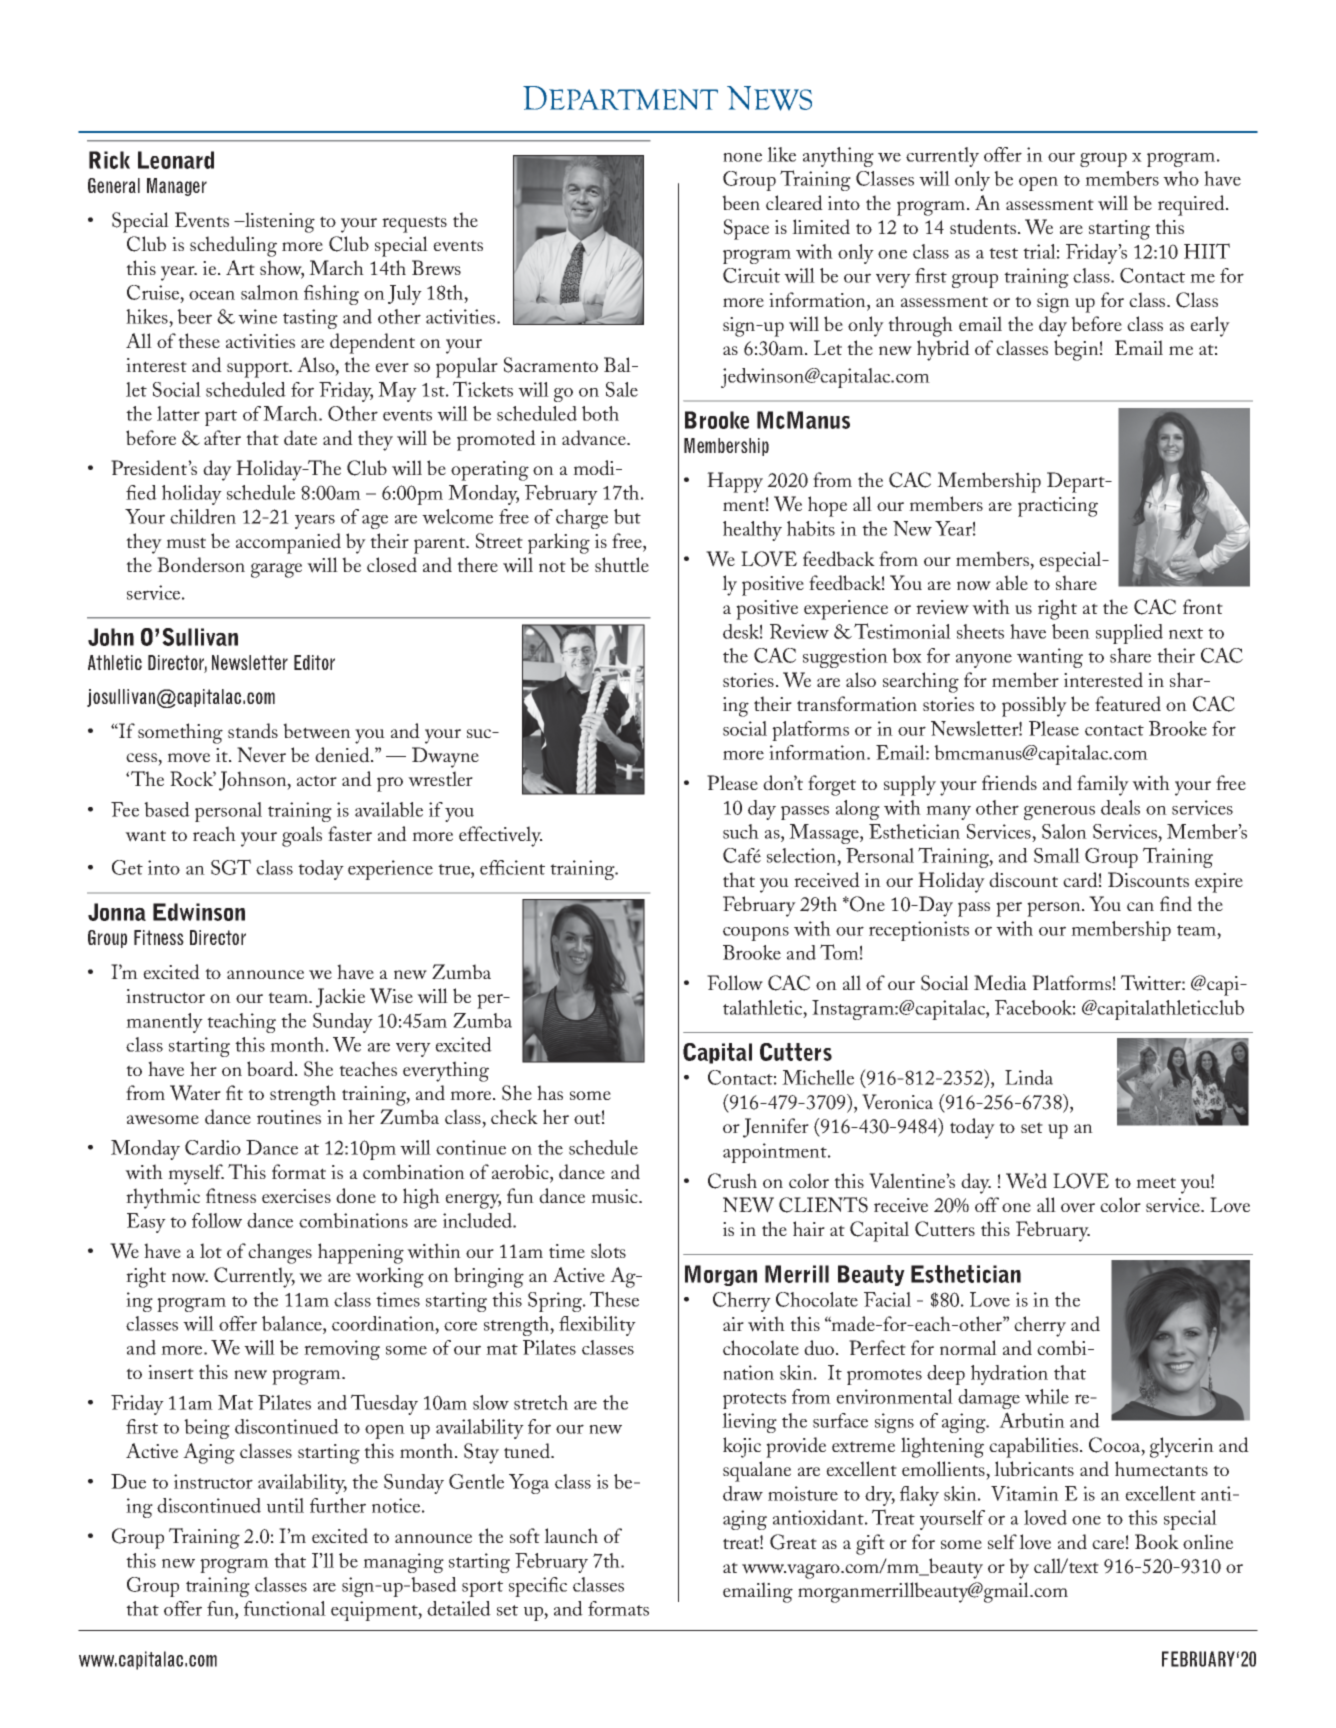 This screenshot has width=1336, height=1728. Describe the element at coordinates (289, 1117) in the screenshot. I see `routines` at that location.
